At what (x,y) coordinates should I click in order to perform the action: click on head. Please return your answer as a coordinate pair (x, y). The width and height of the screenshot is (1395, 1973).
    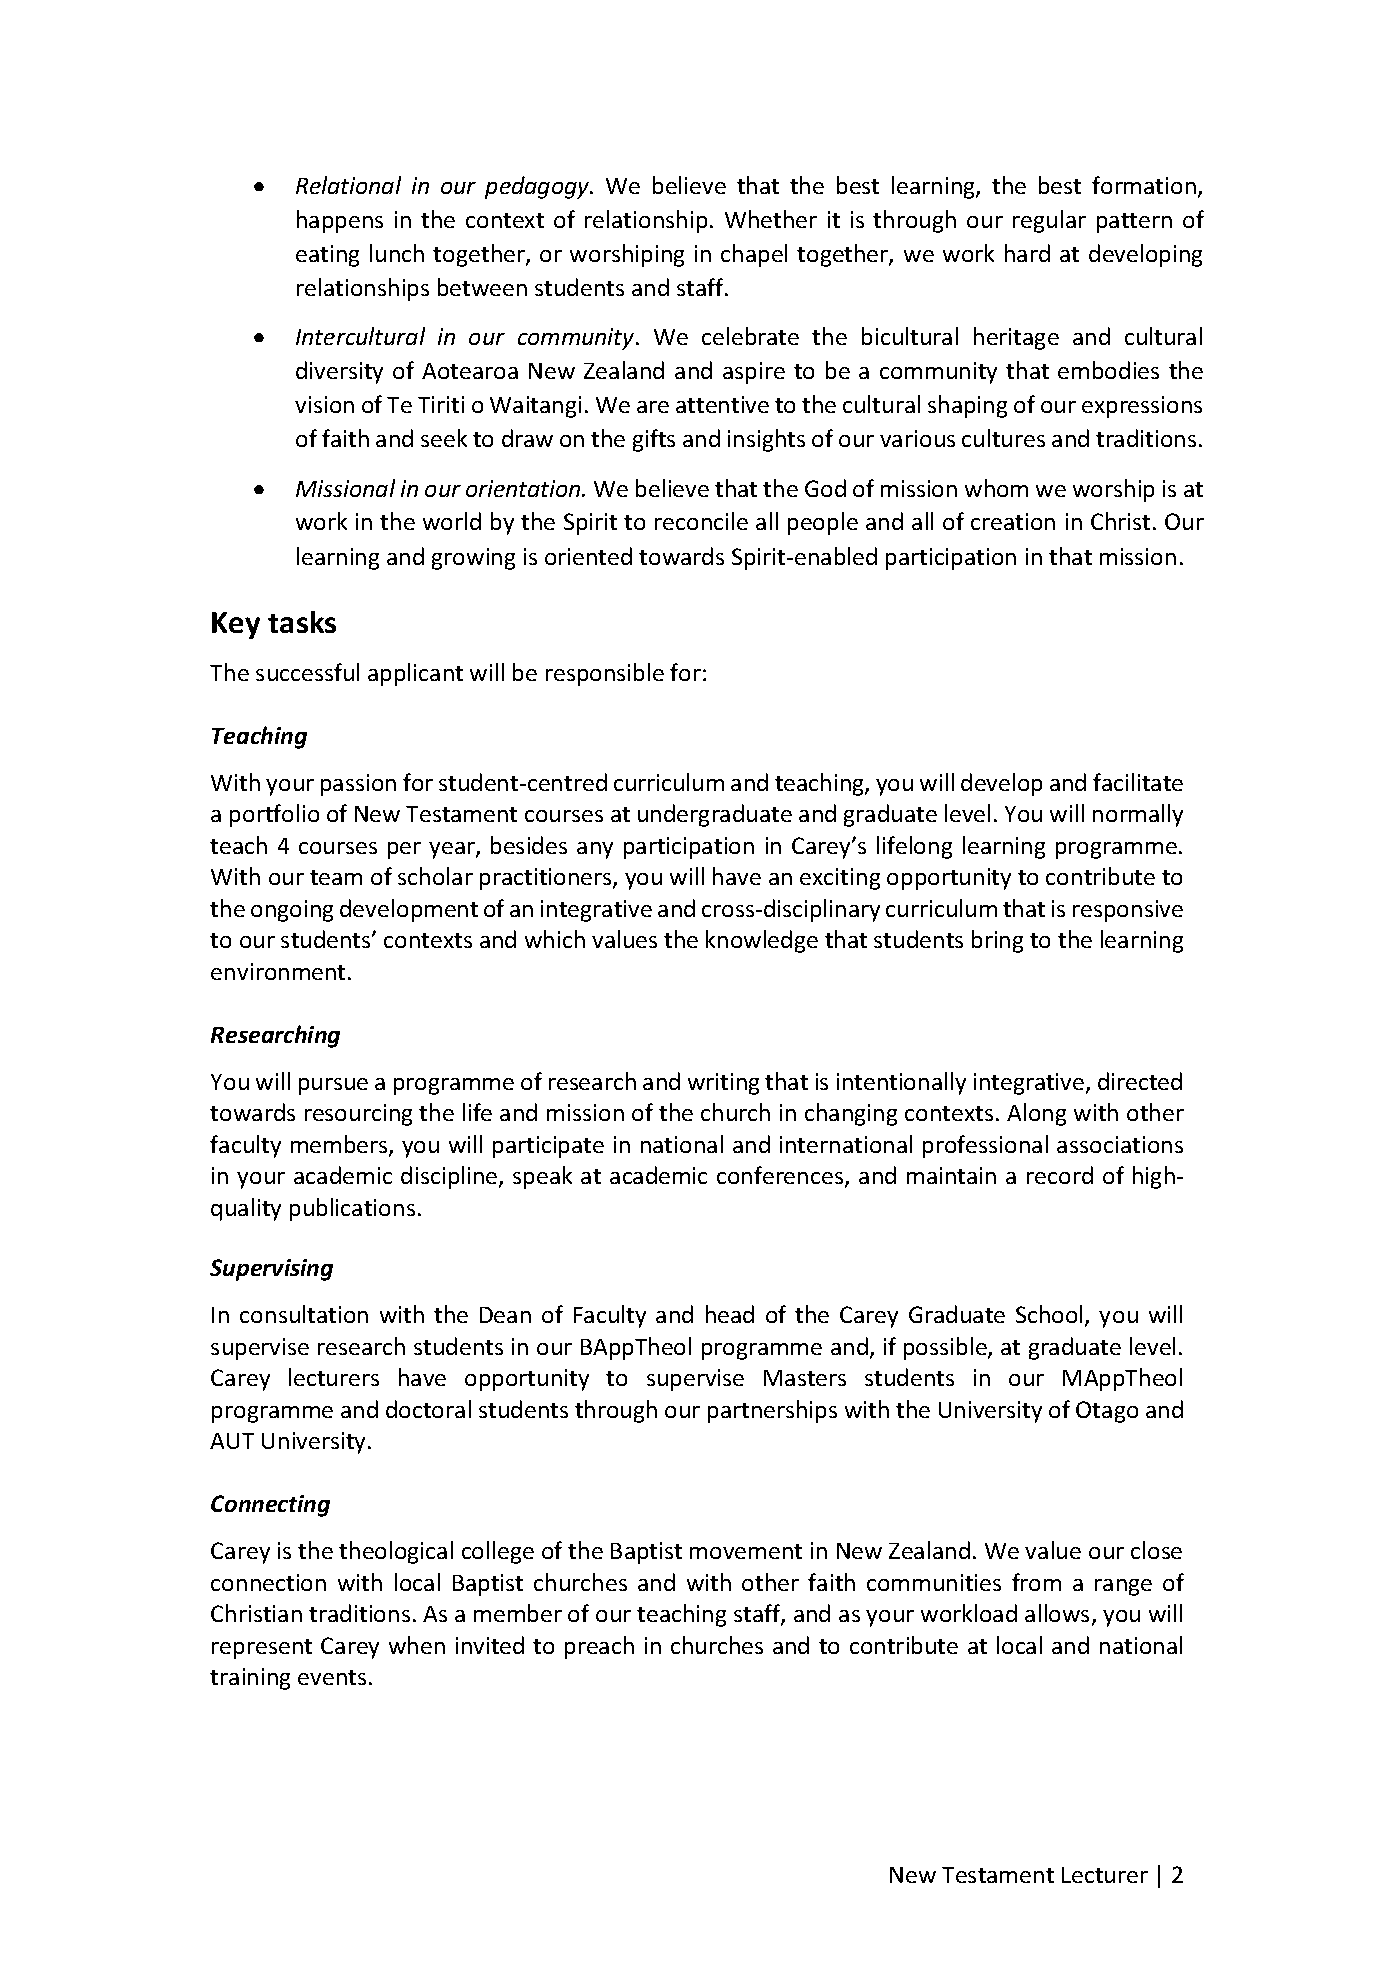
    Looking at the image, I should click on (730, 1314).
